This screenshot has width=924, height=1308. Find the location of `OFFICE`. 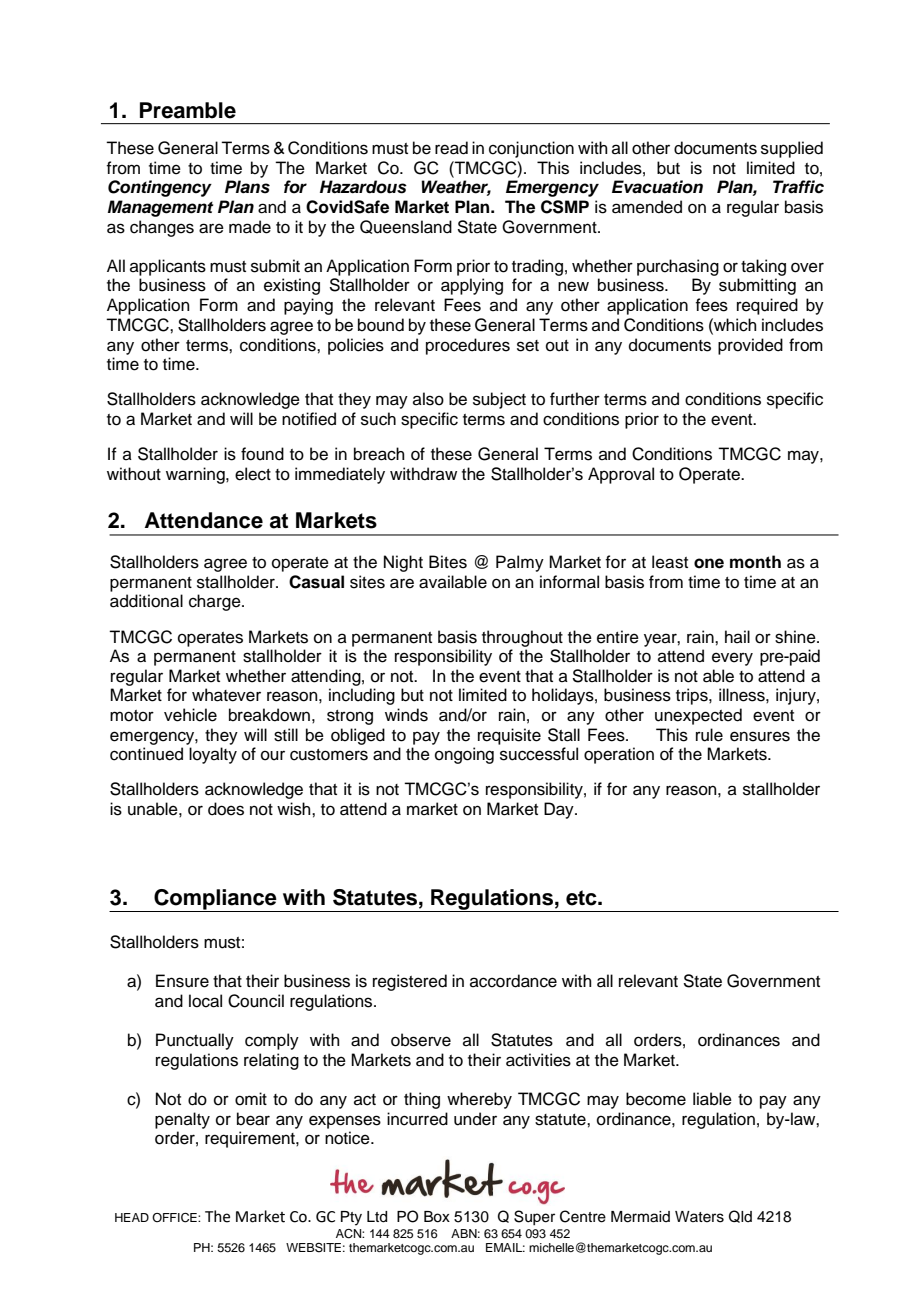

OFFICE is located at coordinates (175, 1218).
